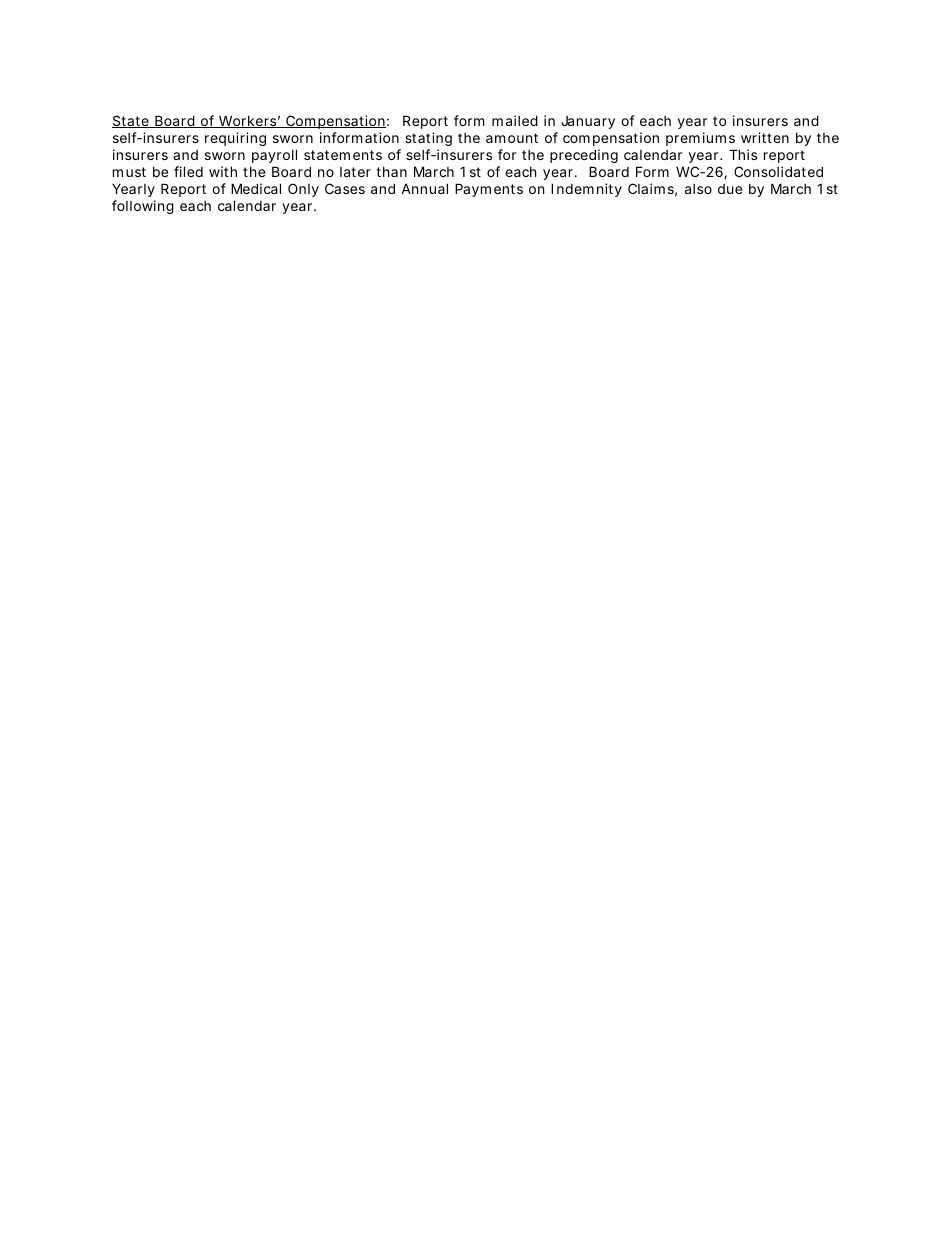 The width and height of the screenshot is (952, 1233). What do you see at coordinates (489, 190) in the screenshot?
I see `Payments` at bounding box center [489, 190].
